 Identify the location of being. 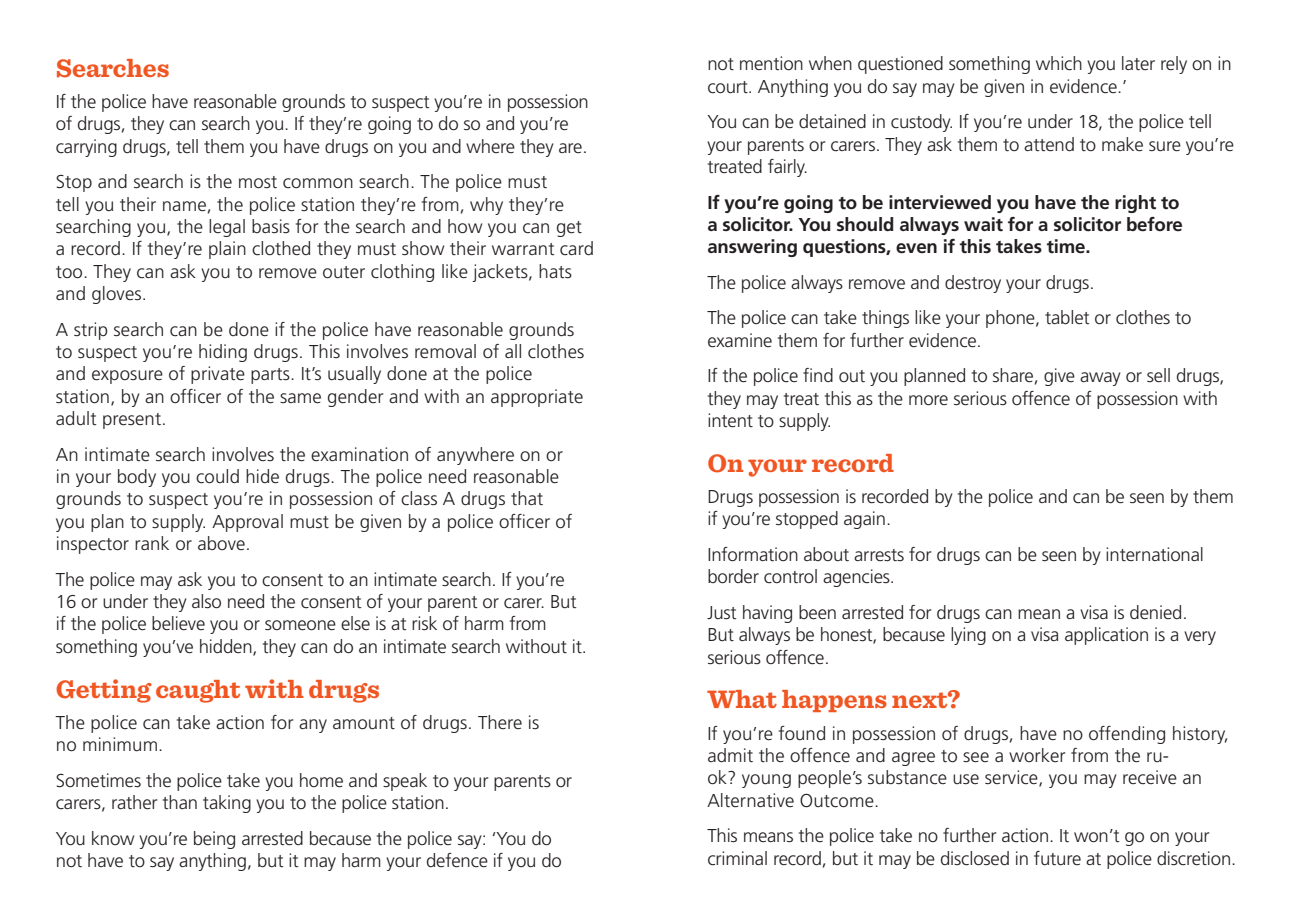
(214, 840).
